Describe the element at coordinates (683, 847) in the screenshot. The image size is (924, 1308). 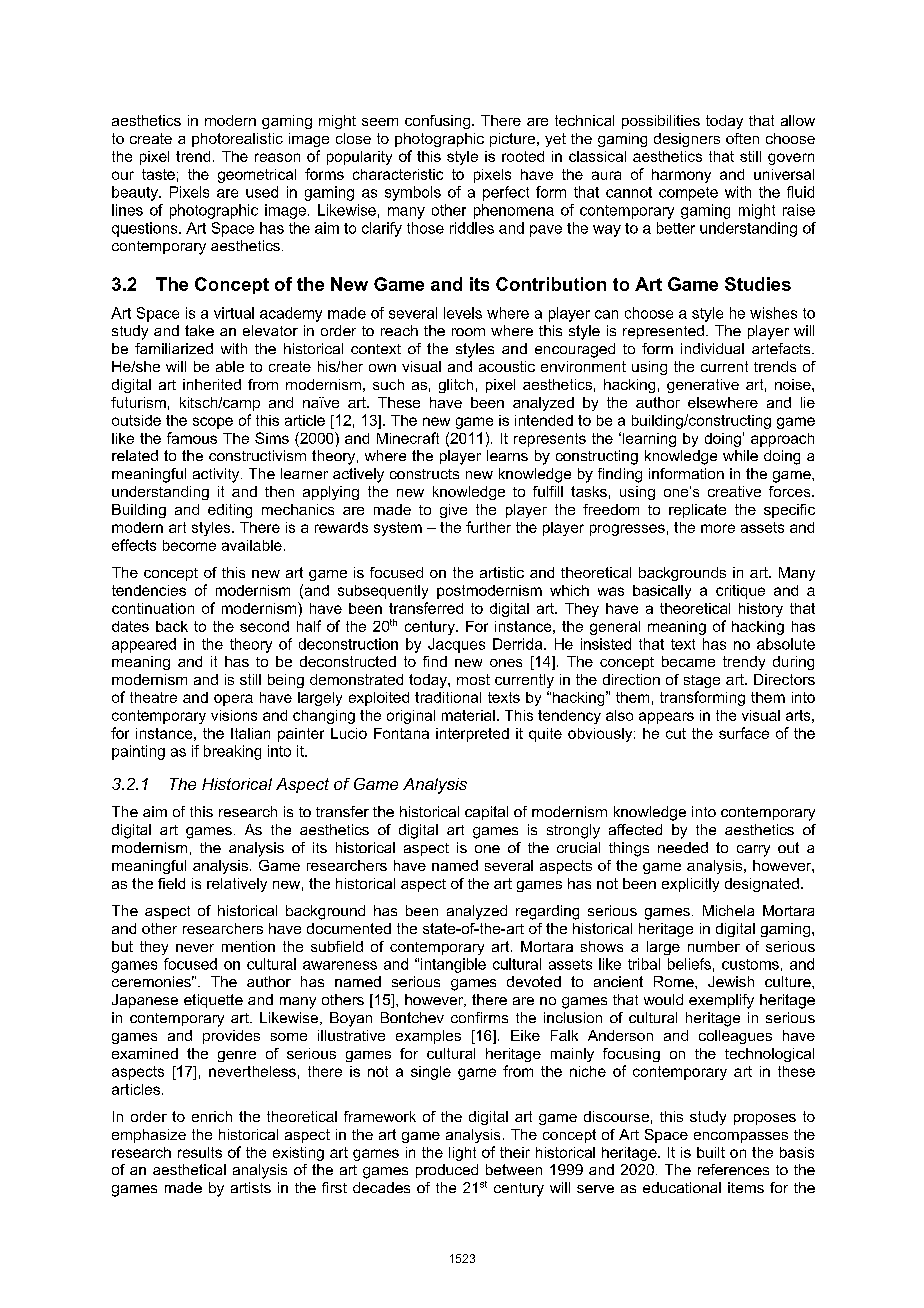
I see `needed` at that location.
